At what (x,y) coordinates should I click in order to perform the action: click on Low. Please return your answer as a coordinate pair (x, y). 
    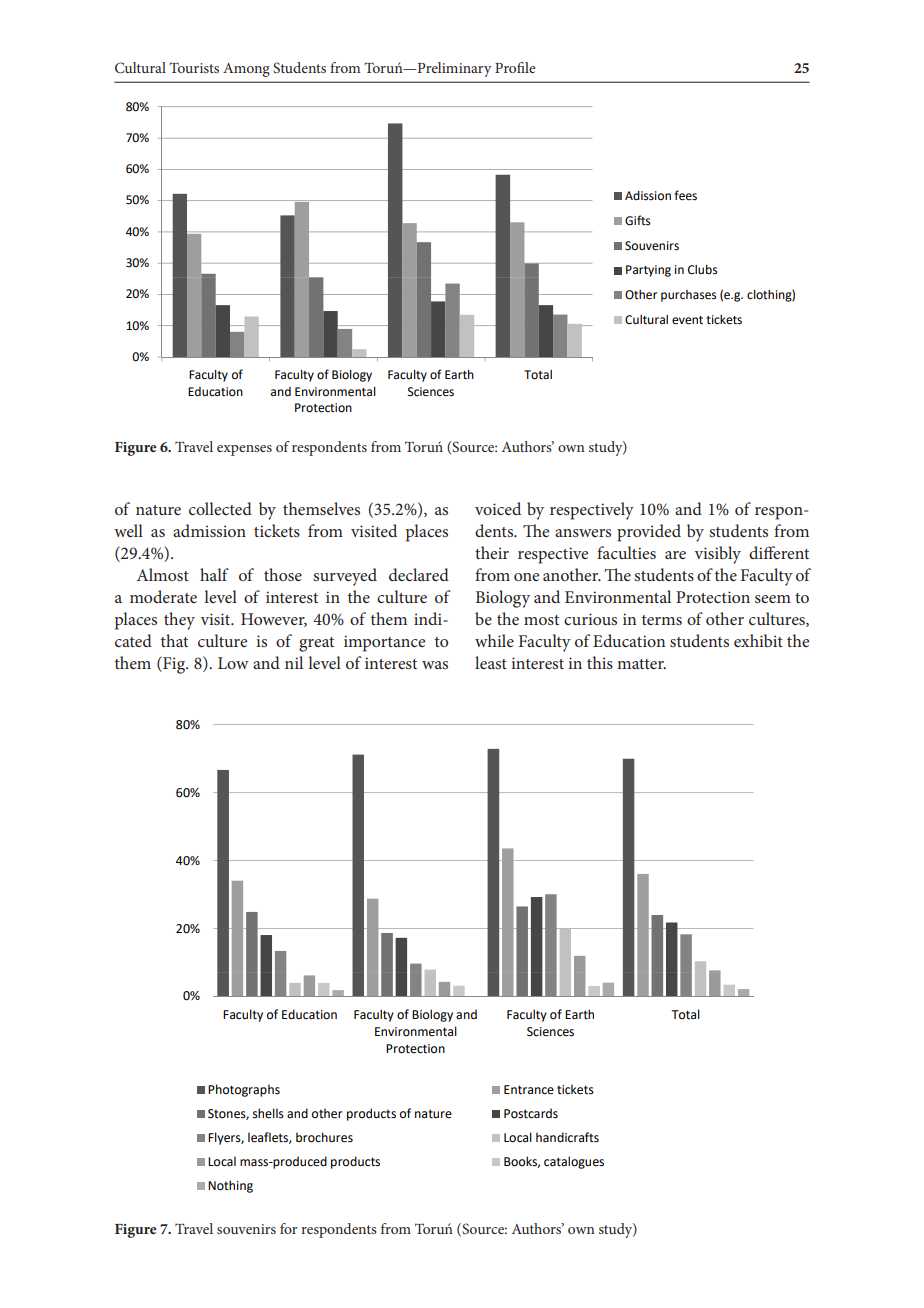
    Looking at the image, I should click on (233, 663).
